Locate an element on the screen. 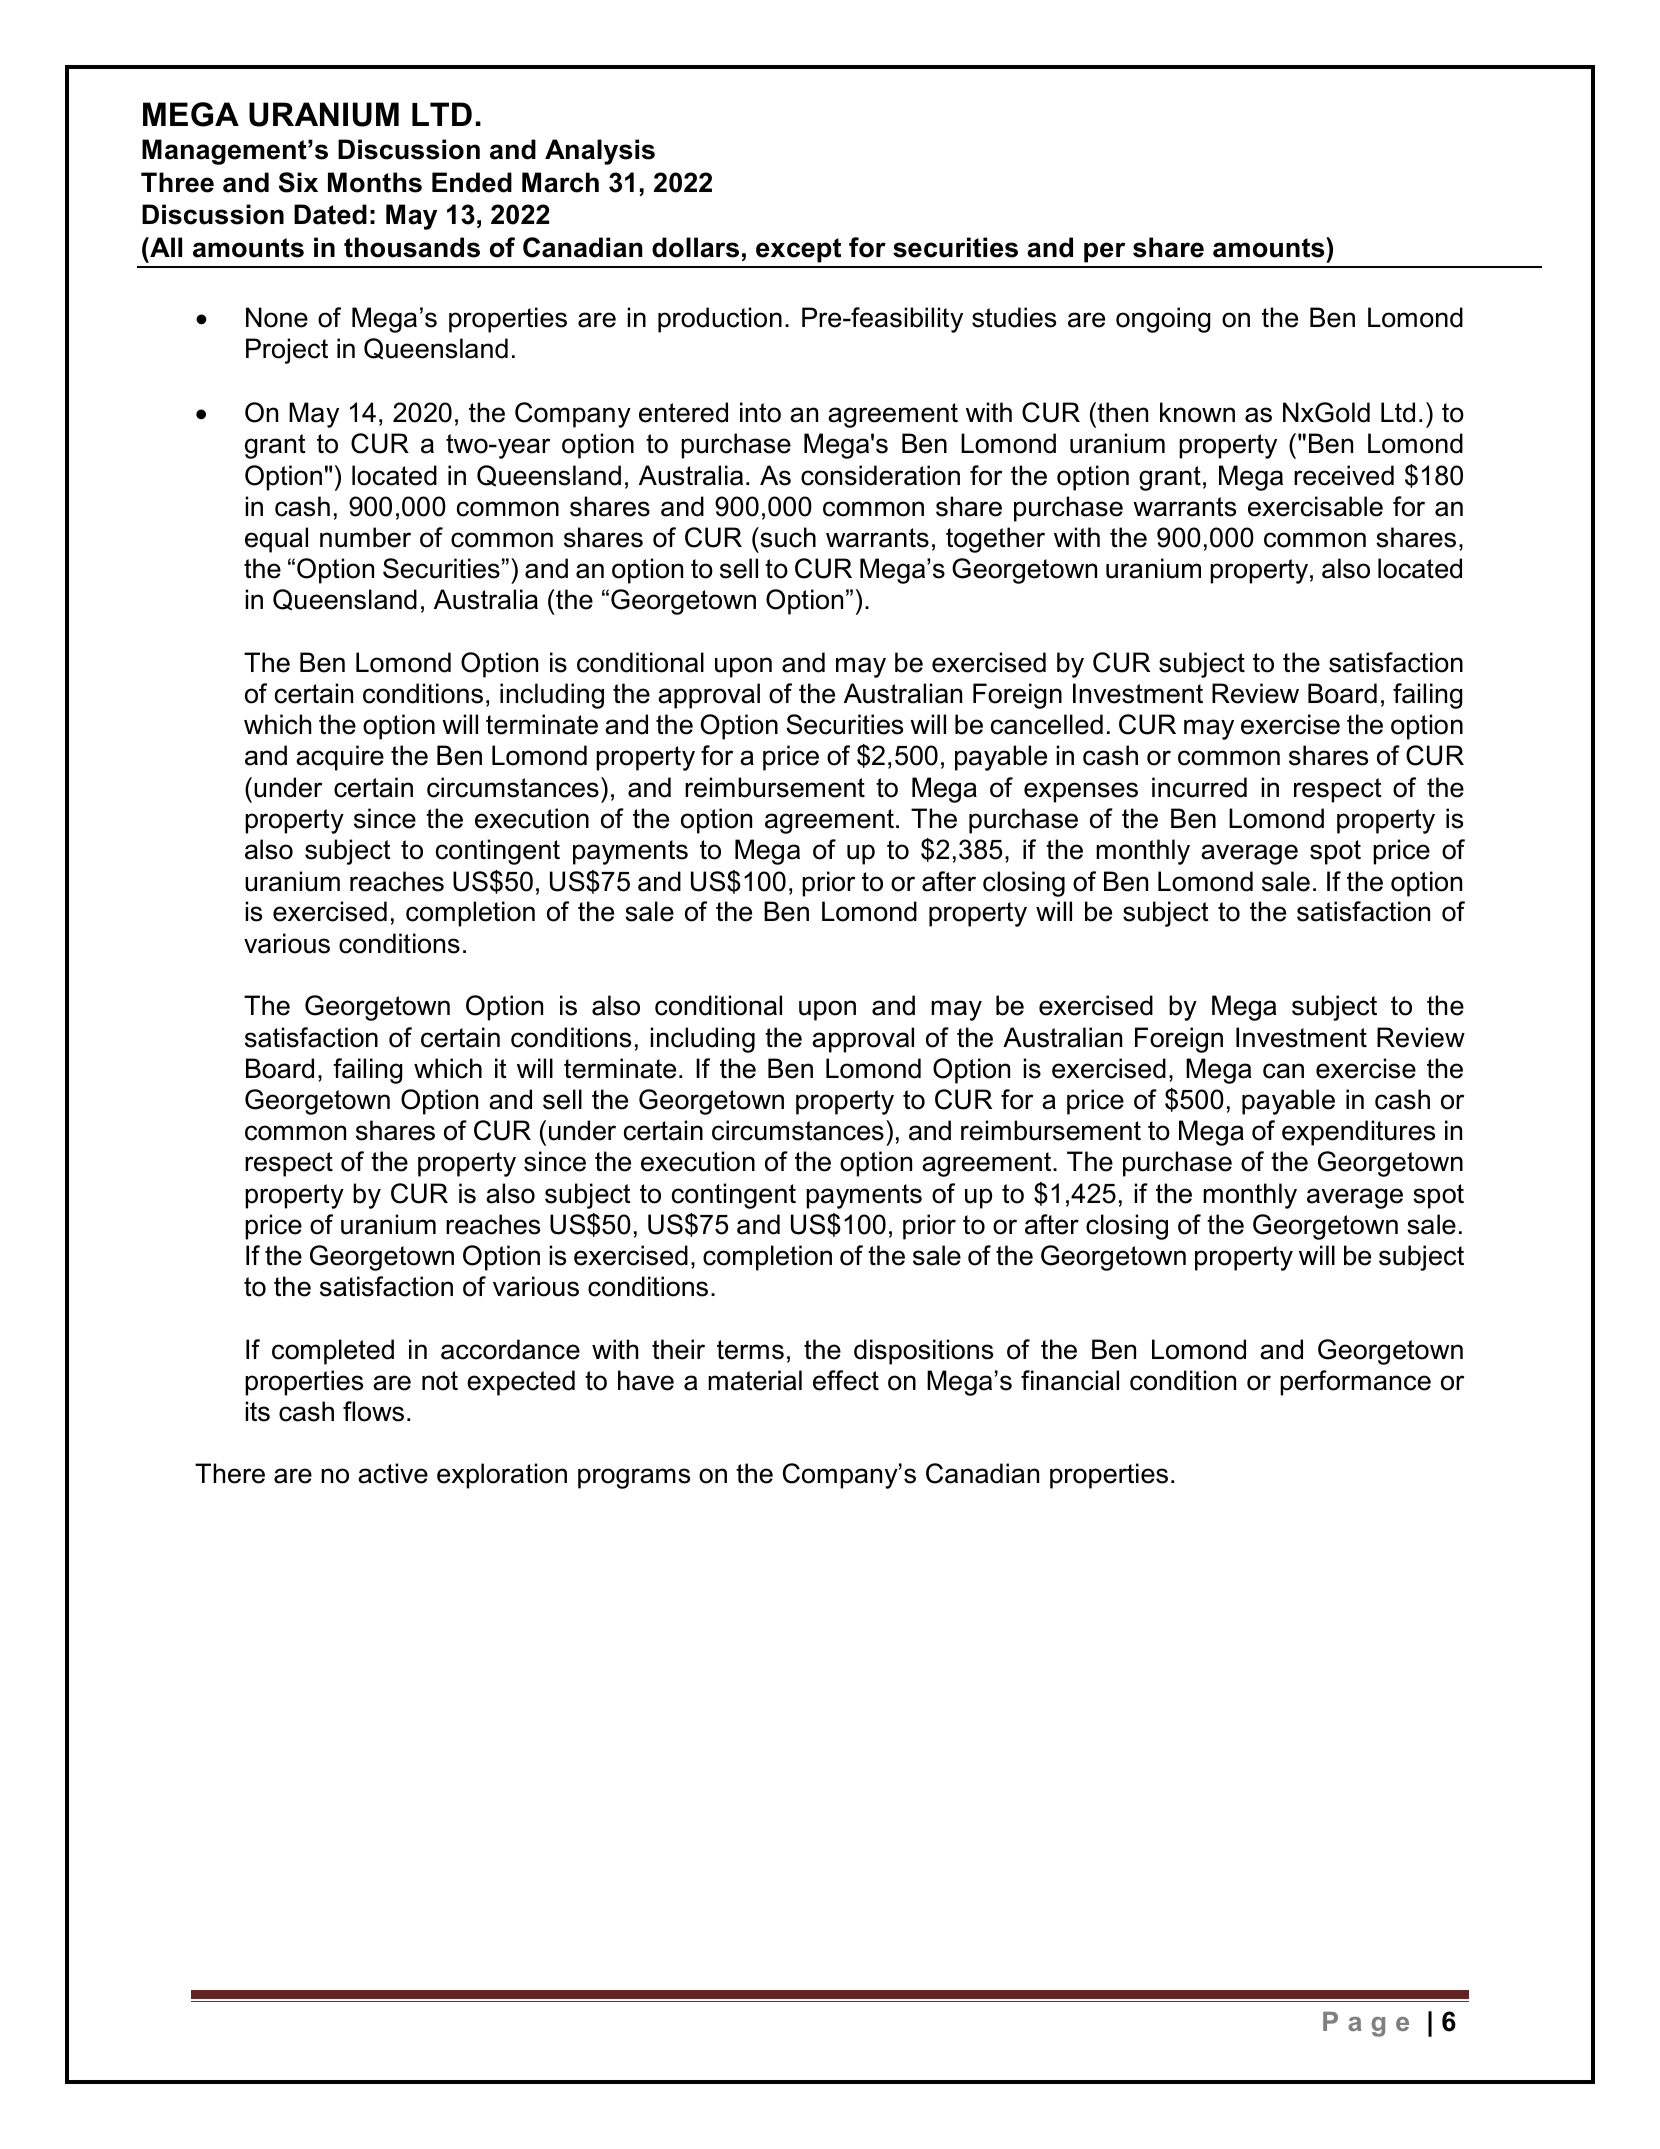  expenditures is located at coordinates (1358, 1133).
